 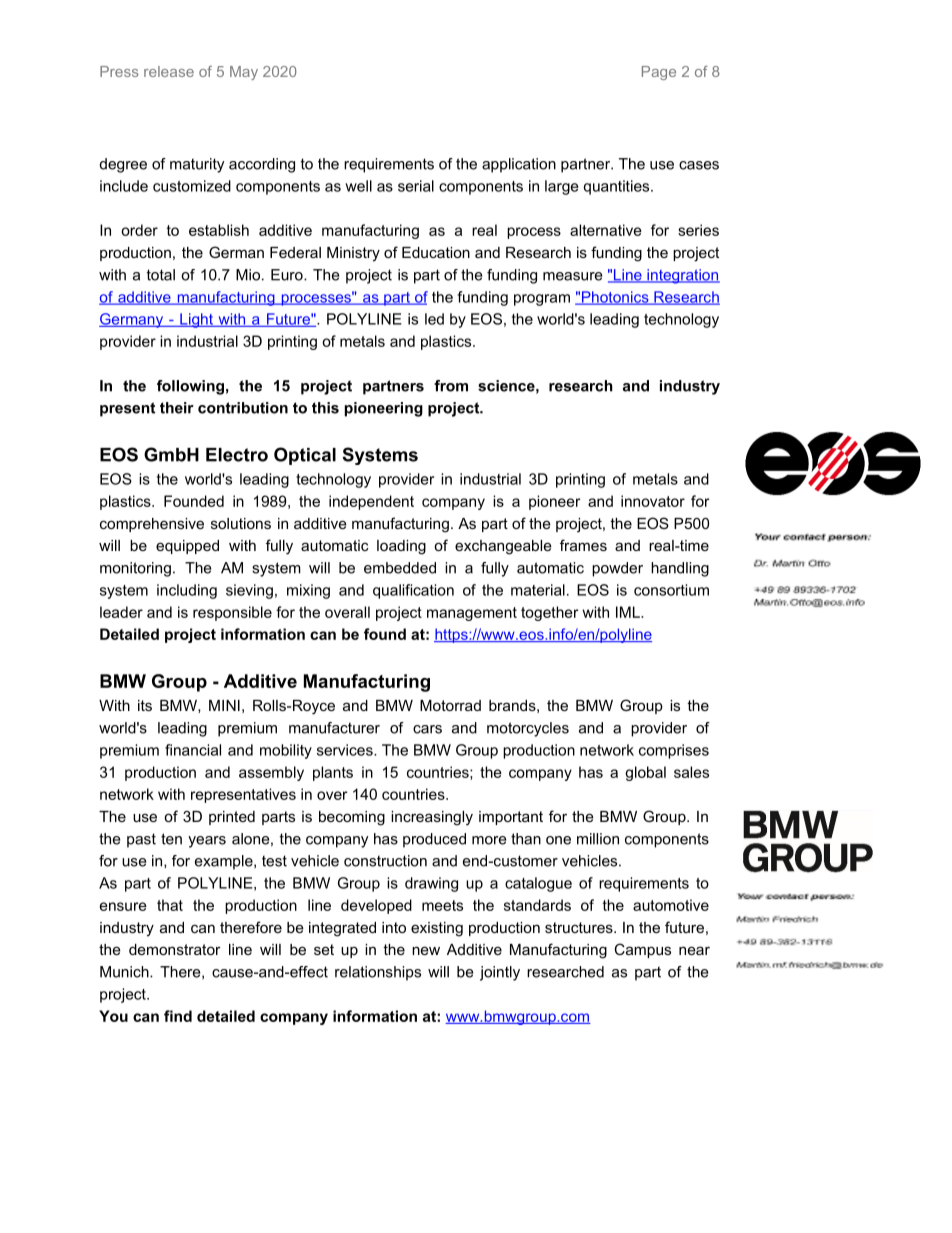 I want to click on loading, so click(x=401, y=547).
